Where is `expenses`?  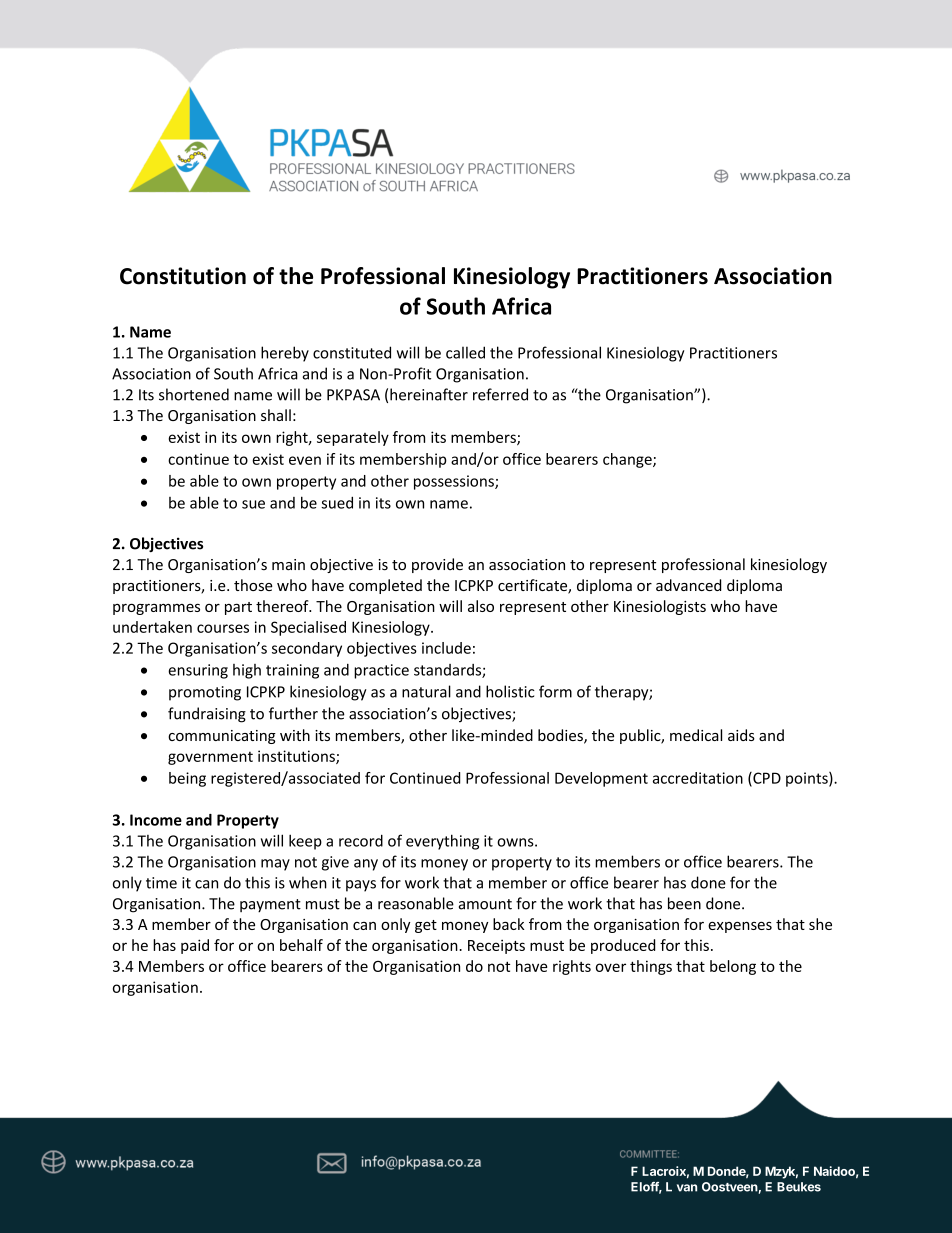
expenses is located at coordinates (740, 927).
